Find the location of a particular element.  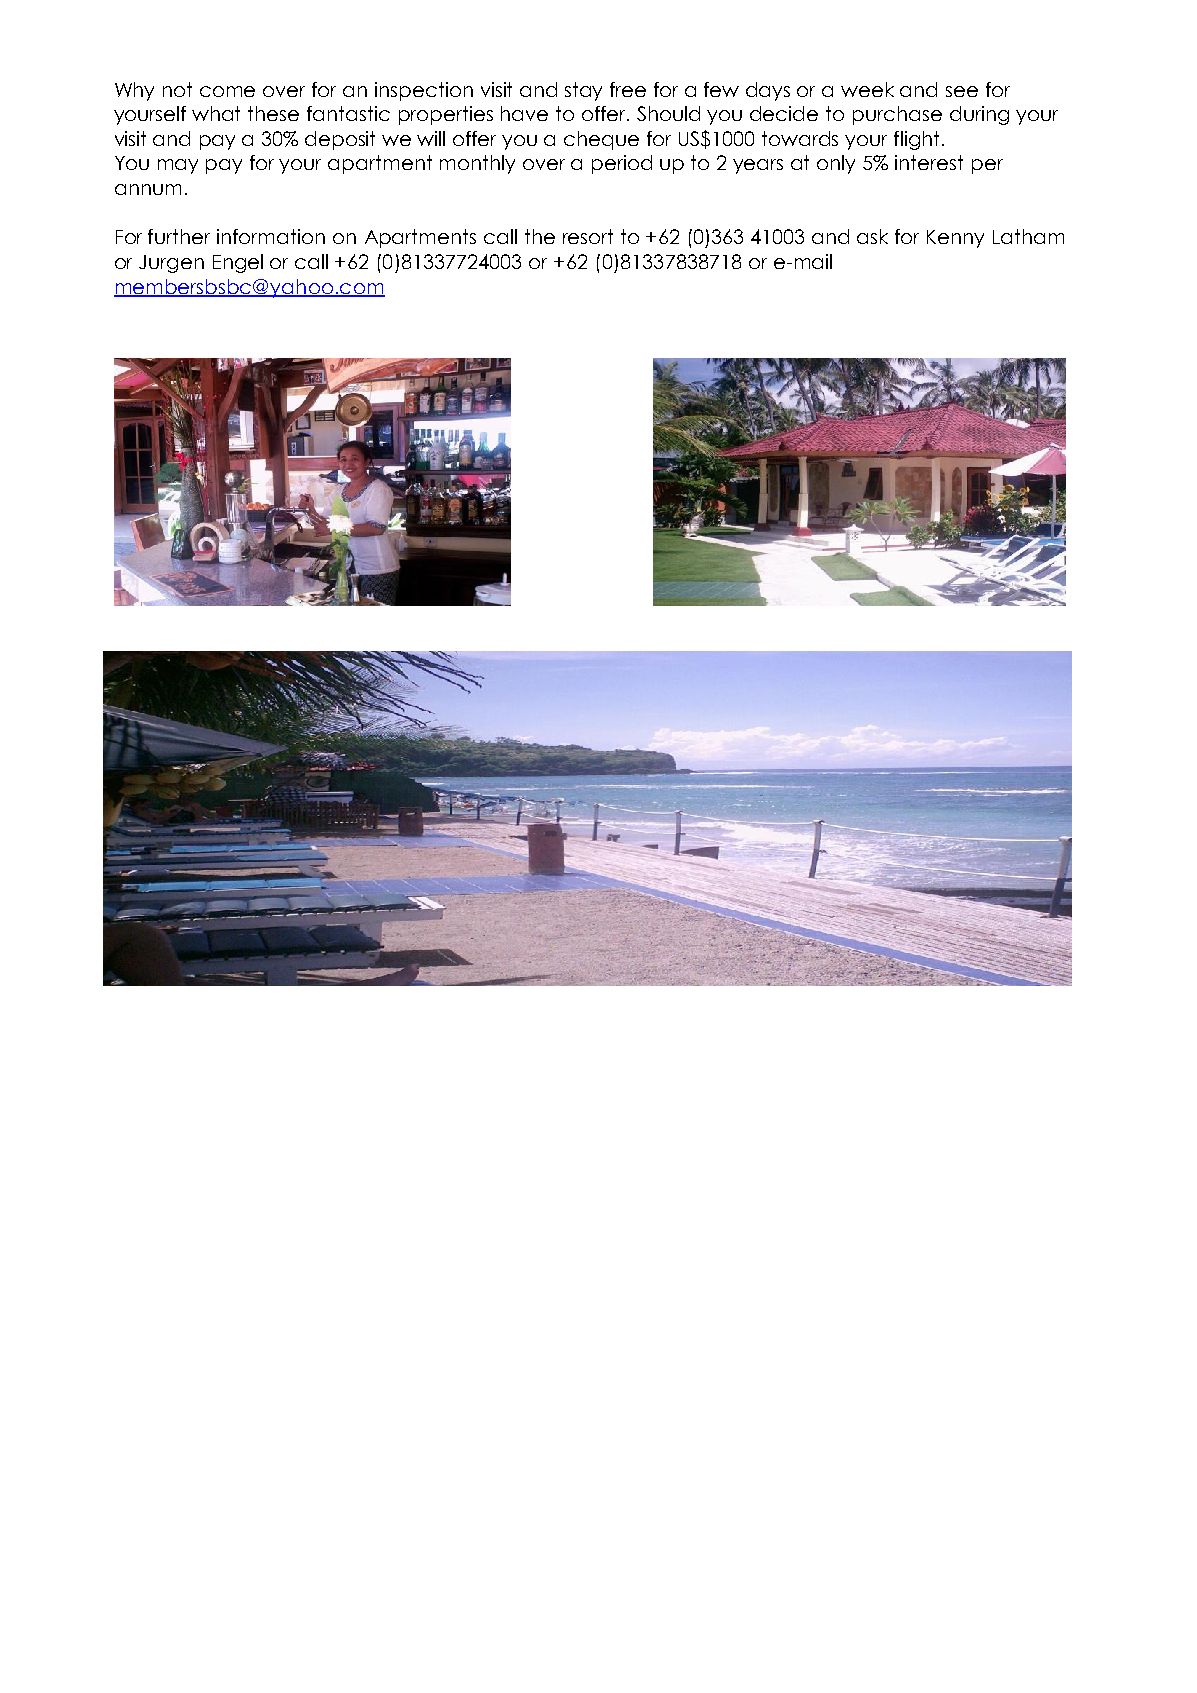

period is located at coordinates (622, 164).
